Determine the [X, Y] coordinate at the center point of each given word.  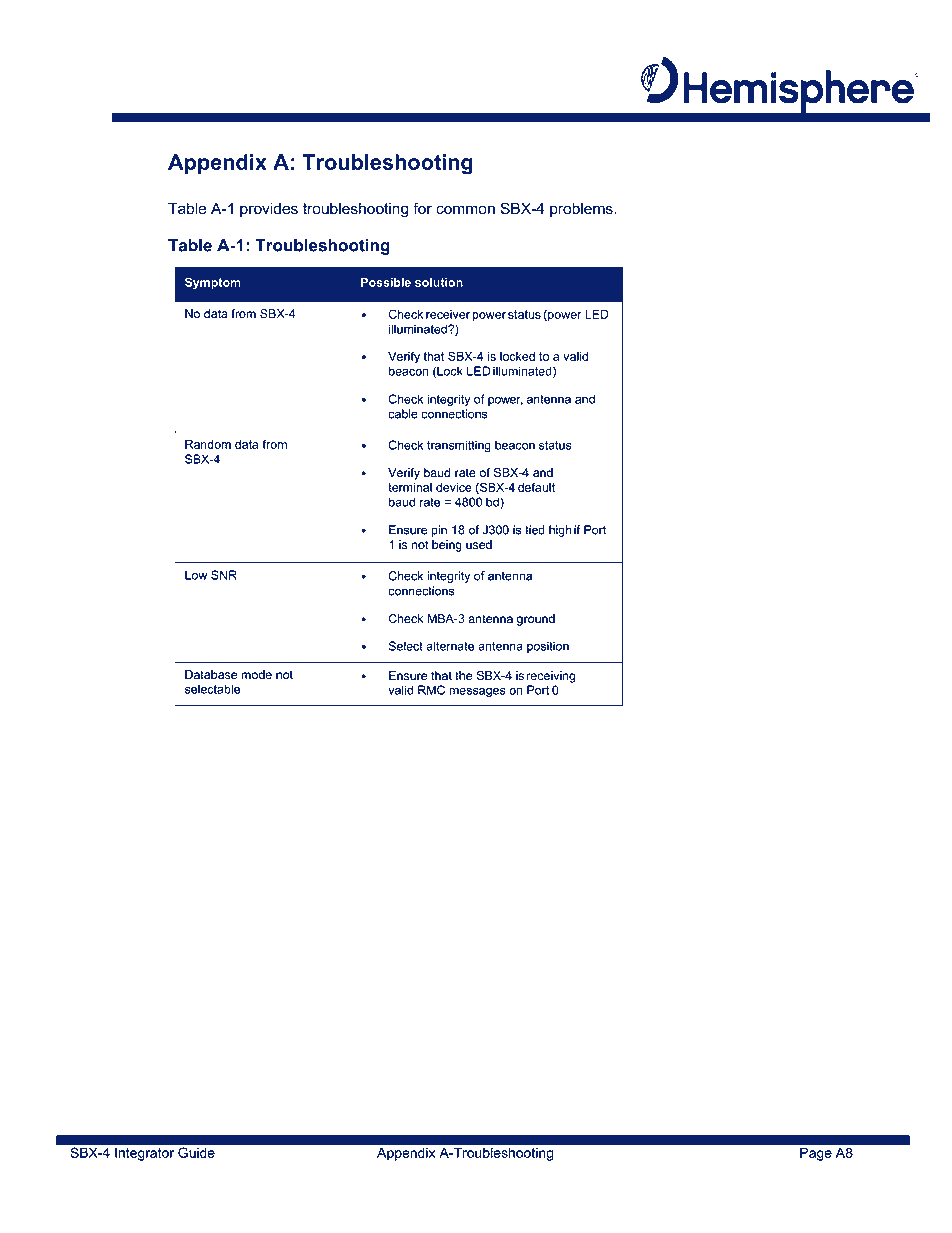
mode [256, 675]
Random [208, 444]
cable [403, 414]
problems [582, 209]
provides [269, 210]
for [422, 208]
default [536, 487]
